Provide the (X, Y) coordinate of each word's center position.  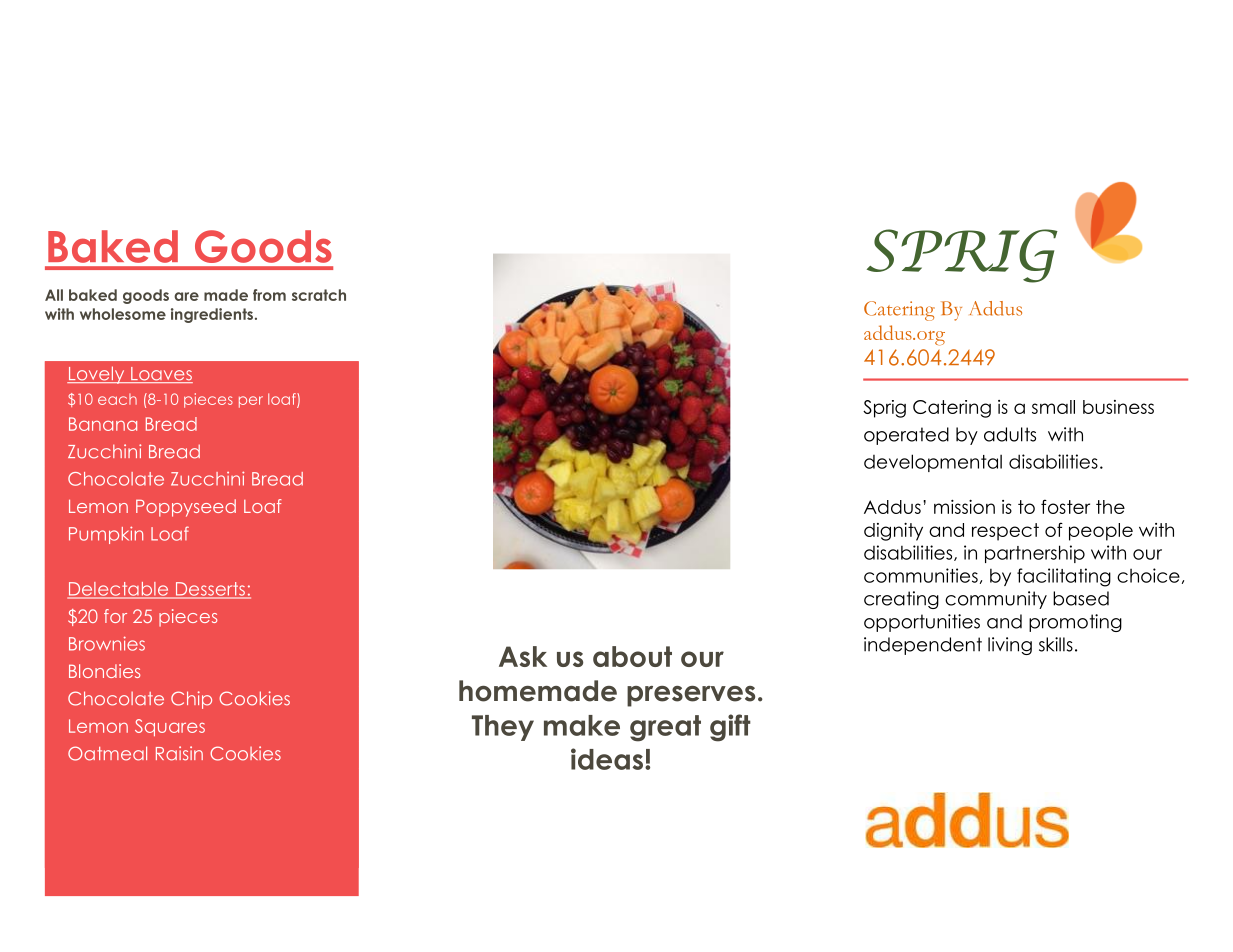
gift (730, 728)
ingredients (213, 315)
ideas (607, 759)
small (1053, 407)
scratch (319, 295)
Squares (170, 727)
